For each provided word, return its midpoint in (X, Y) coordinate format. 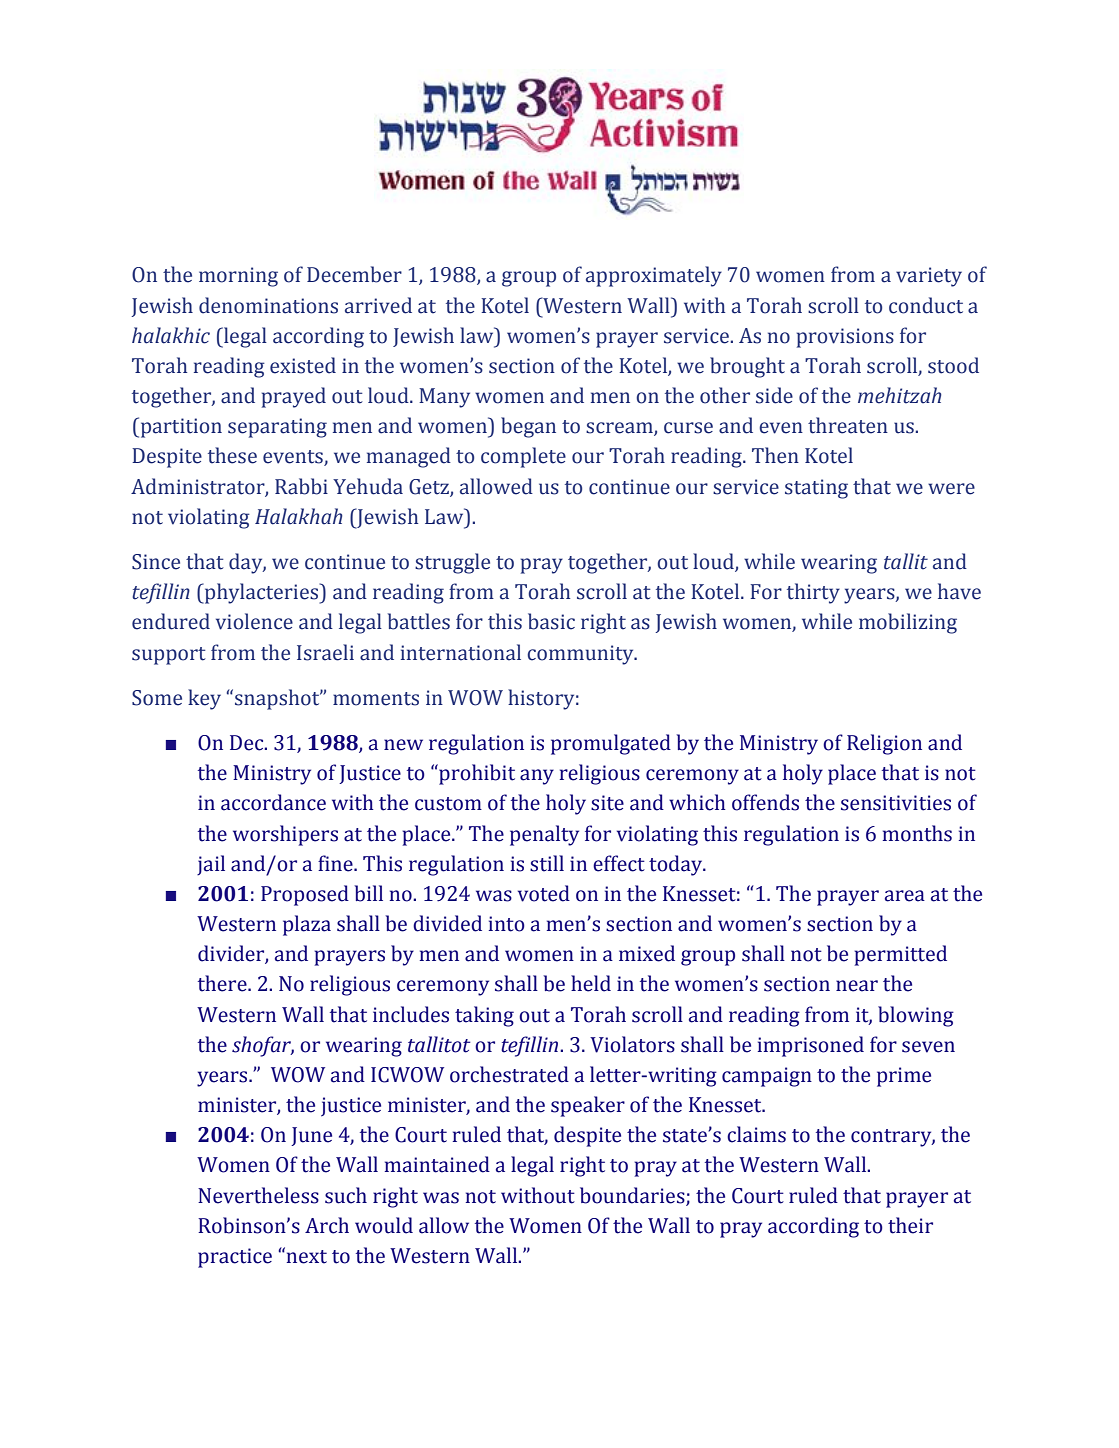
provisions (845, 338)
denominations (268, 305)
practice (235, 1258)
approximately (654, 276)
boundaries (633, 1196)
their (910, 1225)
